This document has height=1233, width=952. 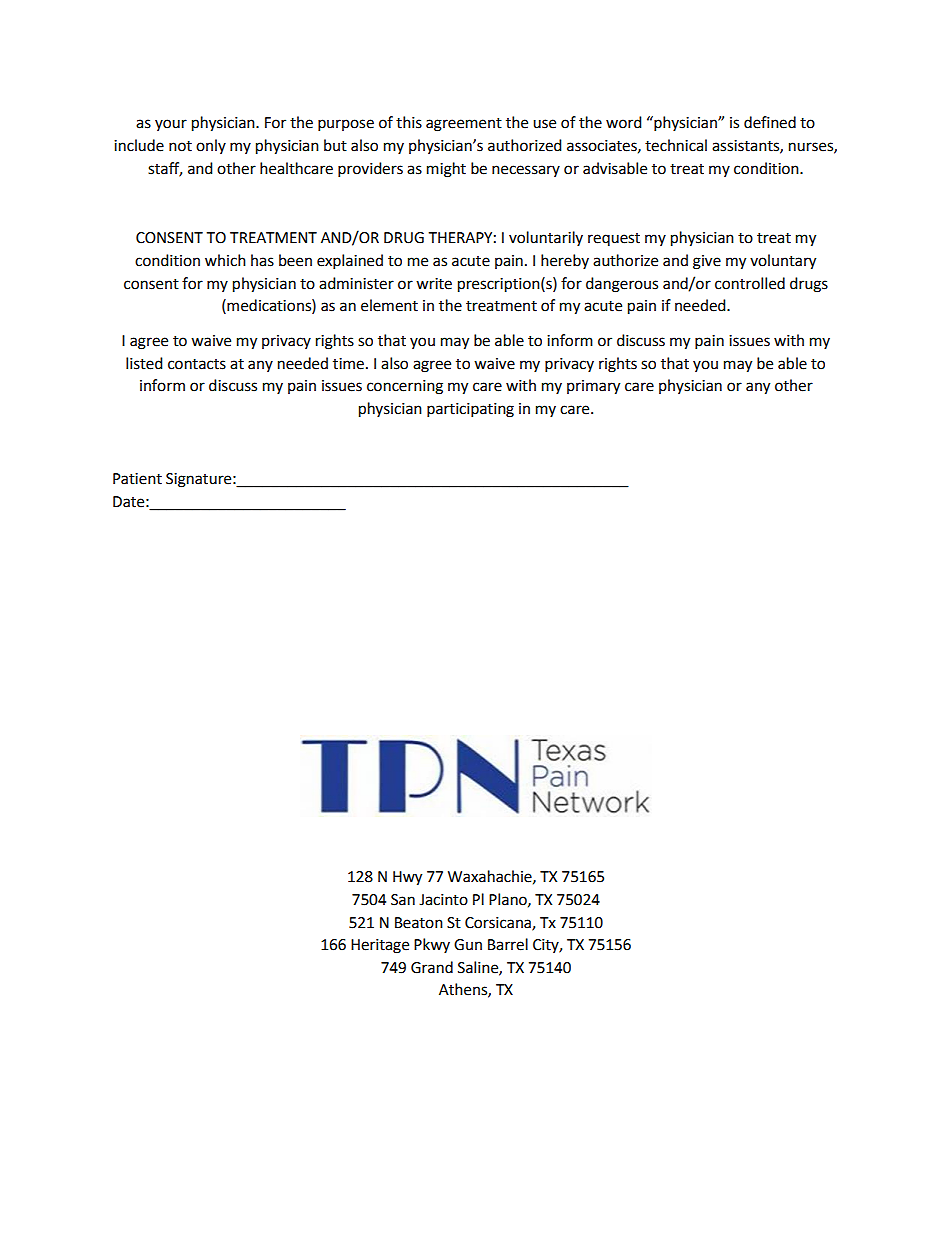 I want to click on technical, so click(x=676, y=145).
